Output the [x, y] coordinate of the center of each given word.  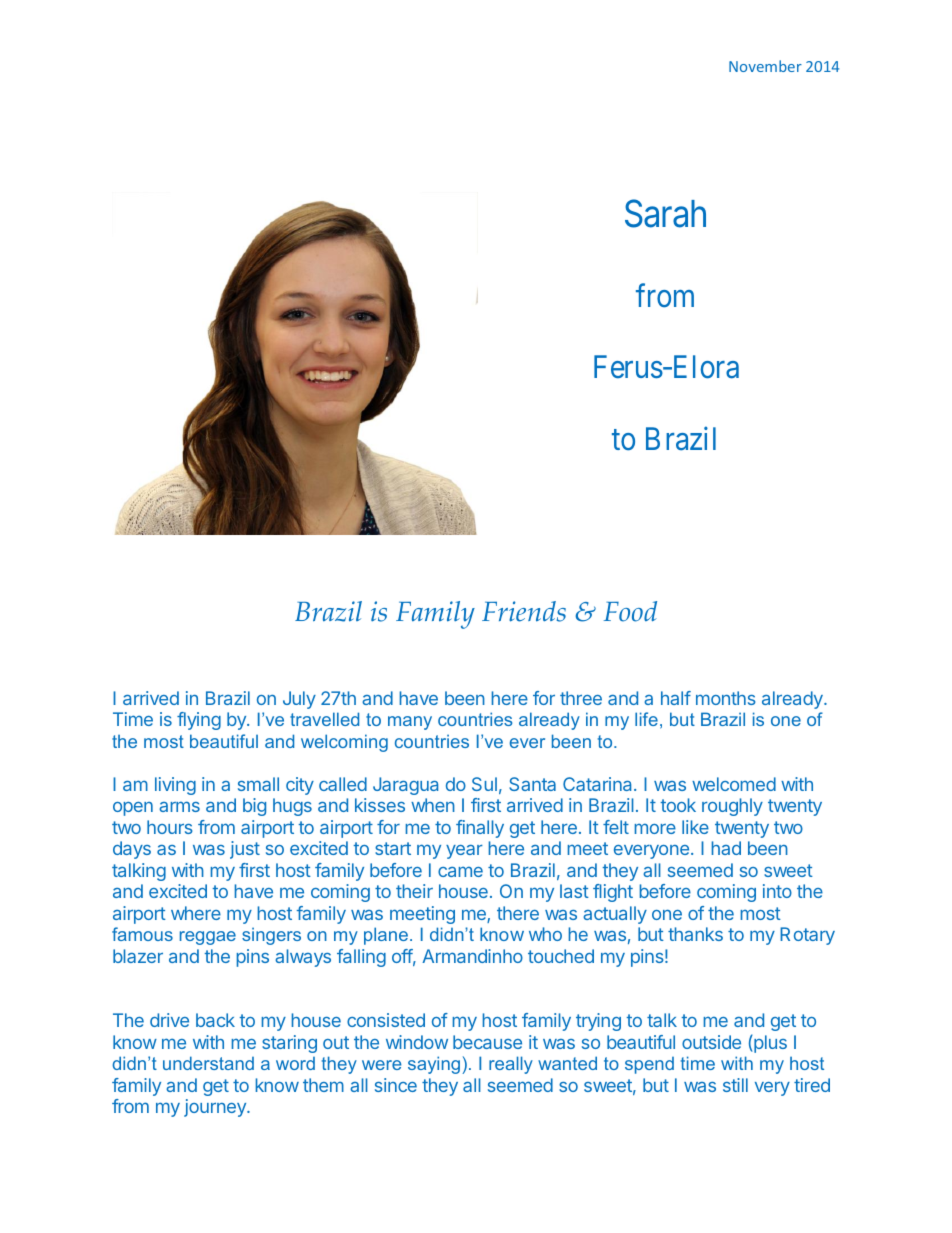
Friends [524, 611]
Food [630, 611]
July [299, 700]
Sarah [665, 213]
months [726, 698]
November [765, 66]
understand [208, 1063]
